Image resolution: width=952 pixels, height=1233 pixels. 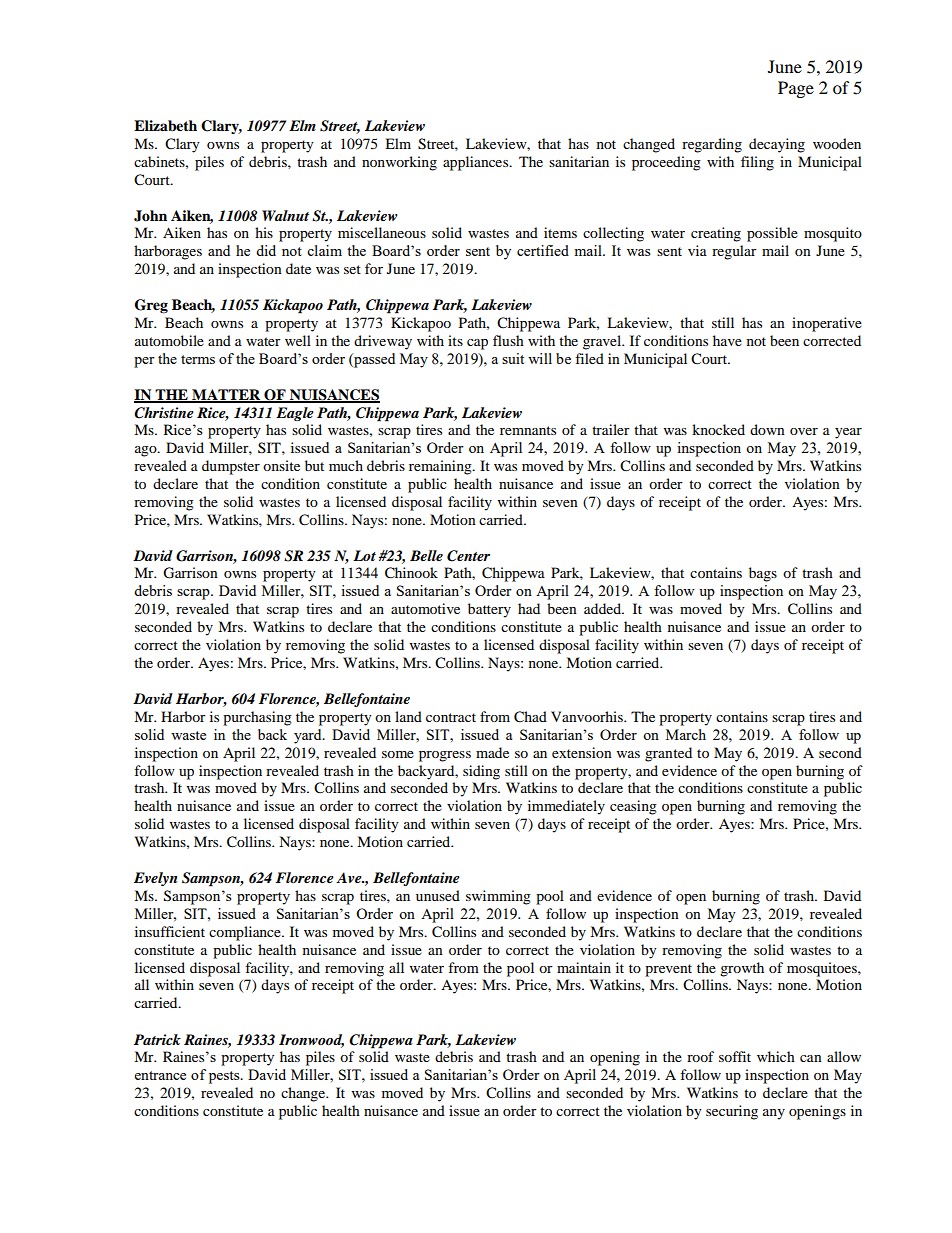 I want to click on pests, so click(x=225, y=1077).
